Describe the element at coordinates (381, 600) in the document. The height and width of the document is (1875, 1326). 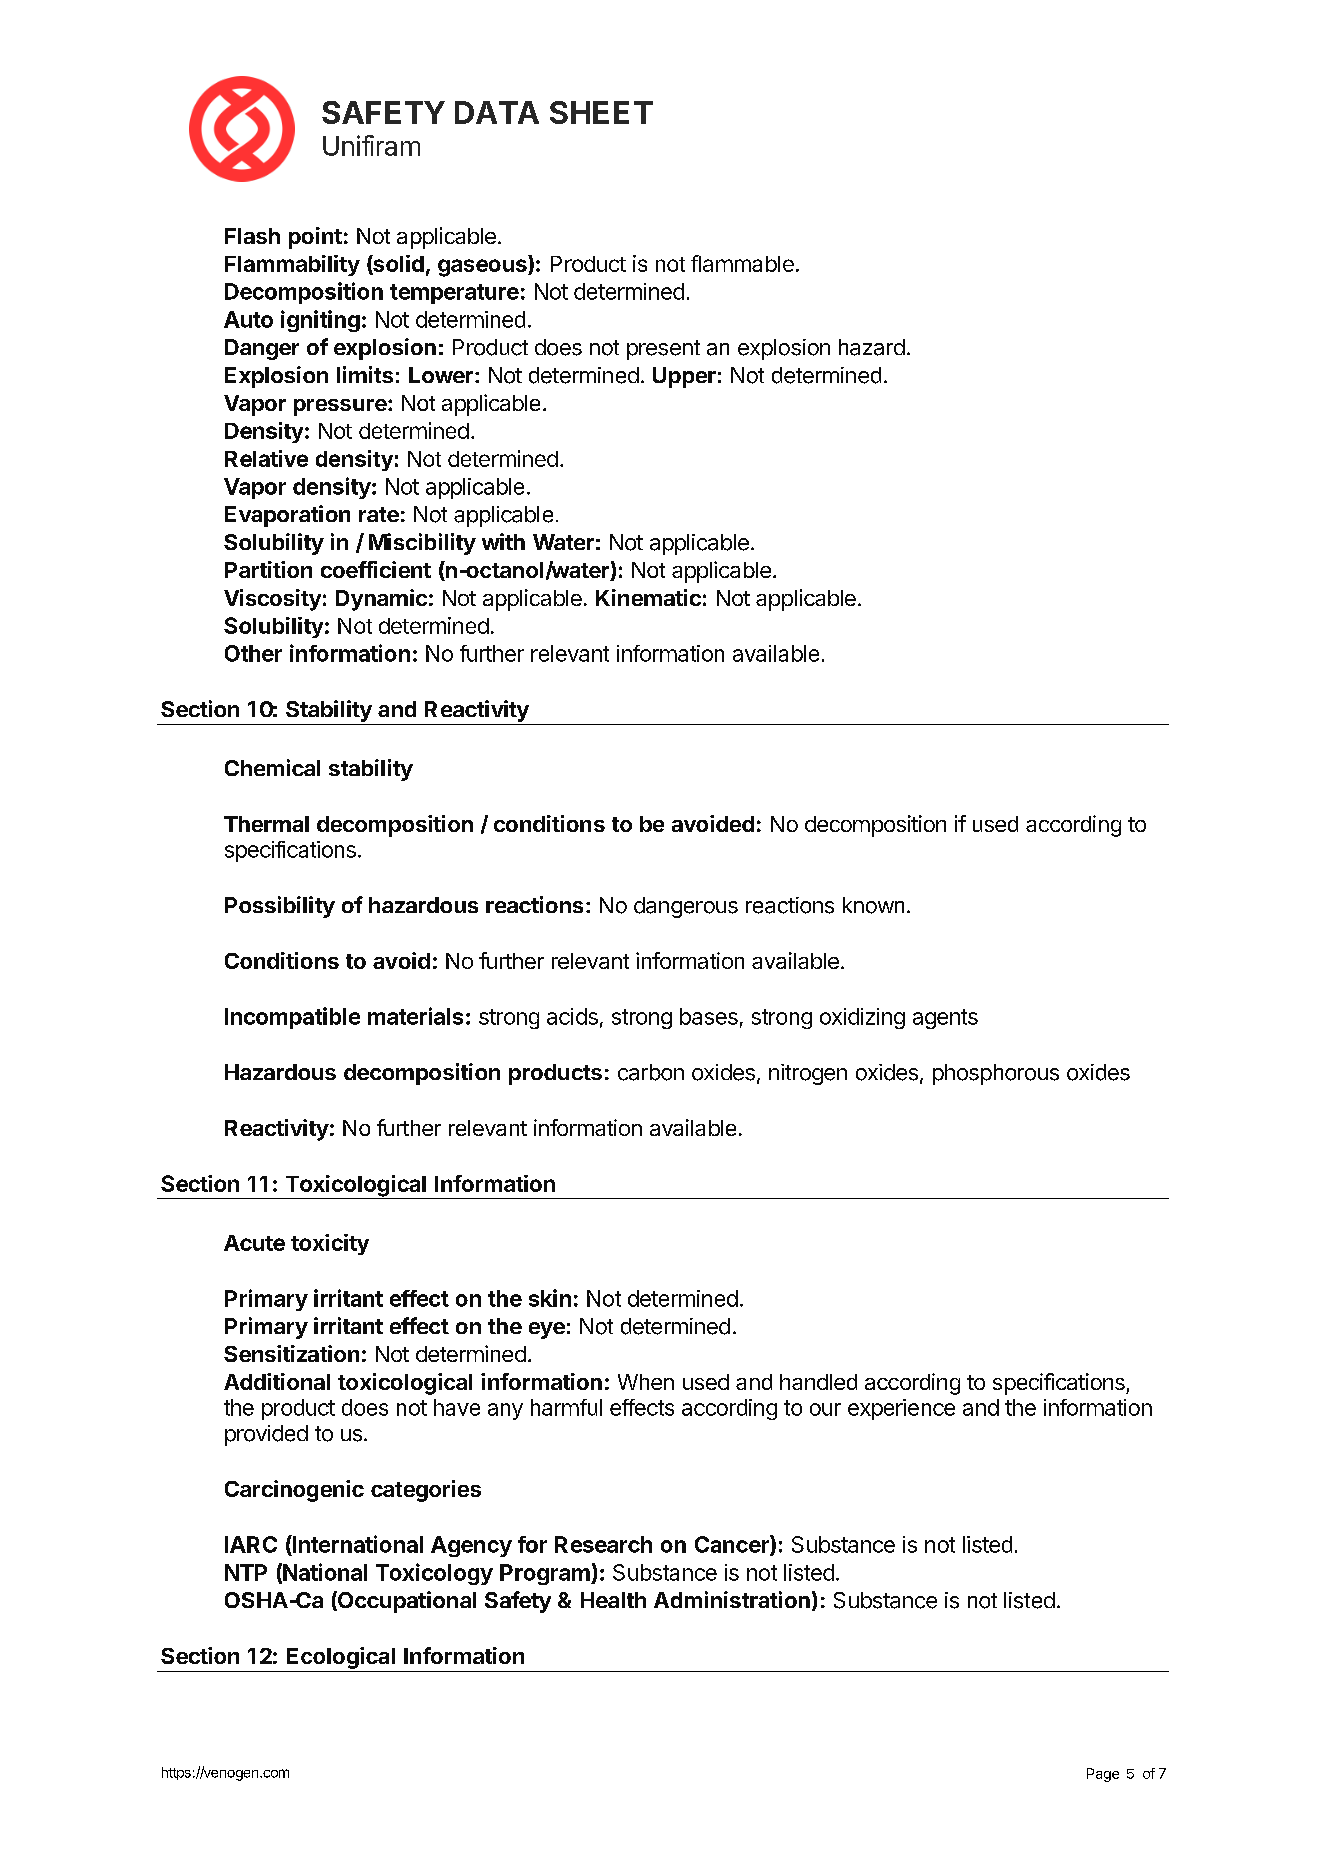
I see `Dynamic` at that location.
